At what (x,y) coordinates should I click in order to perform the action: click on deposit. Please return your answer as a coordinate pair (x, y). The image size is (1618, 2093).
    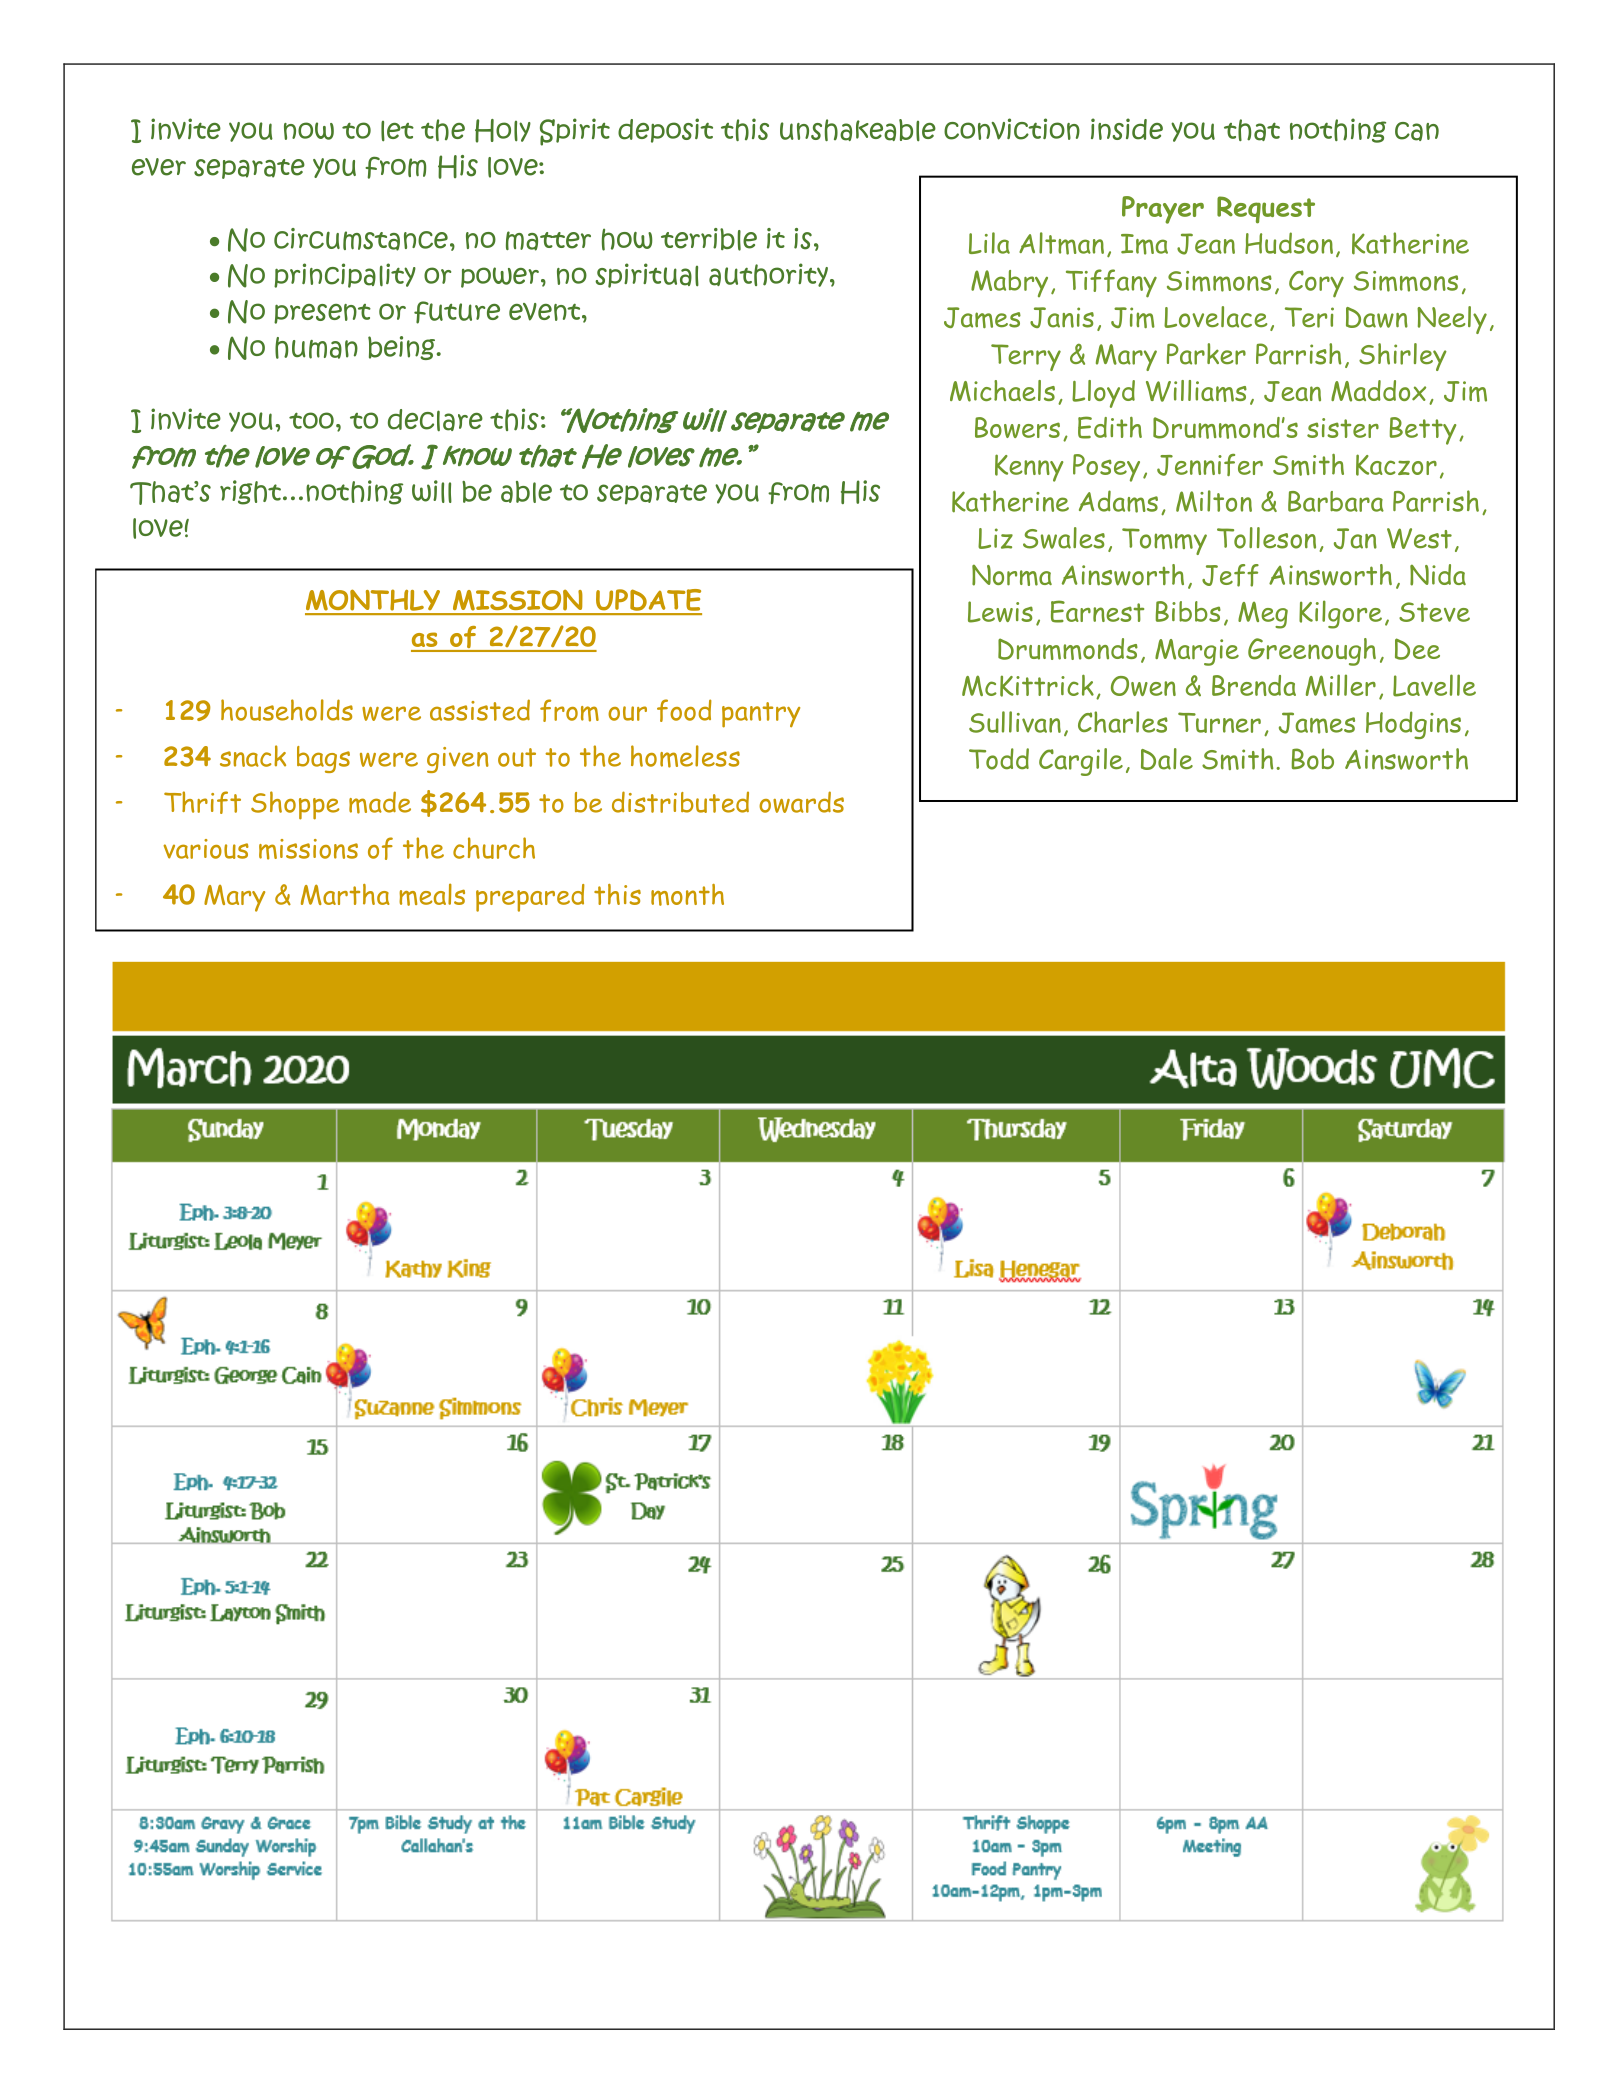
    Looking at the image, I should click on (665, 130).
